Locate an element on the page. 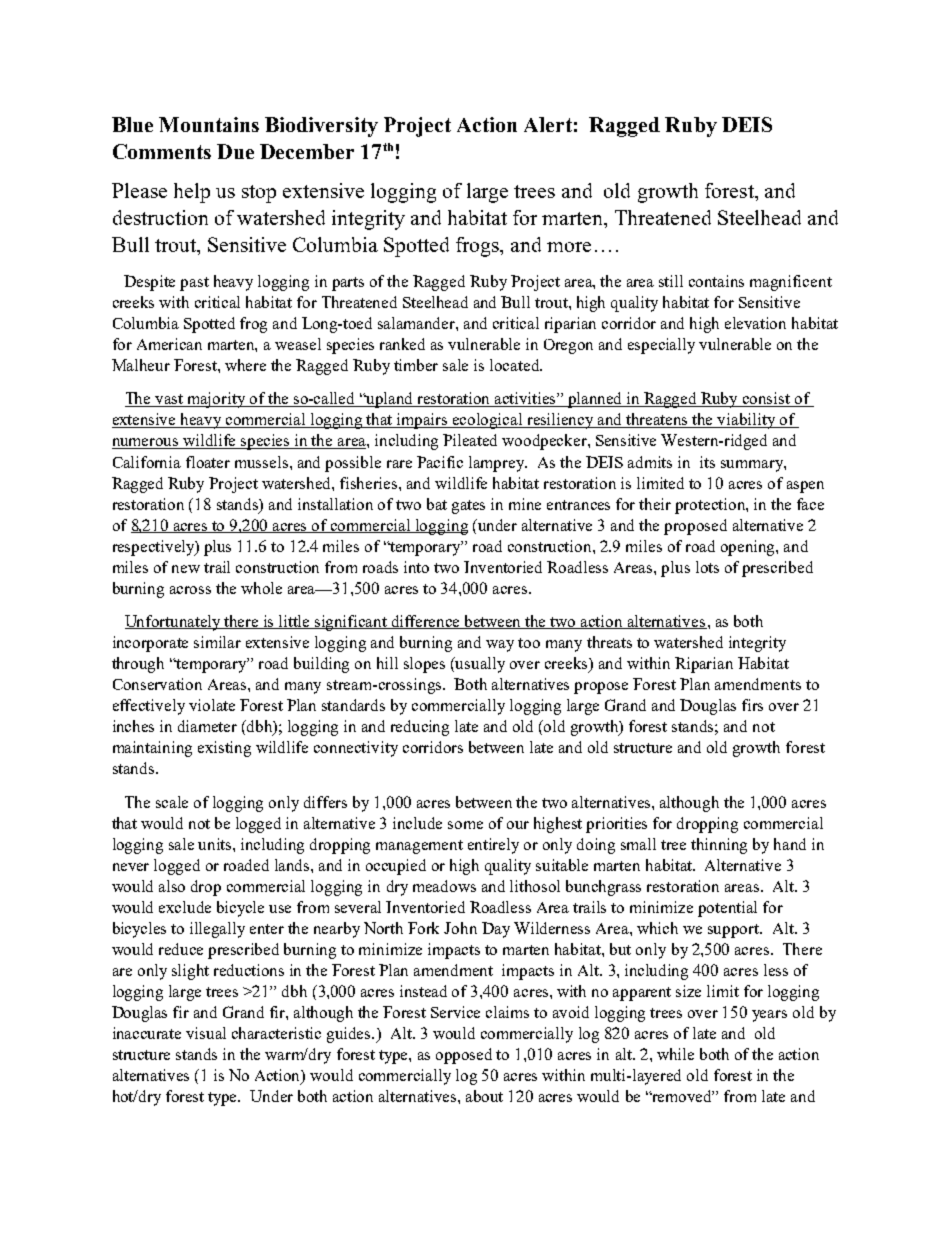  Alert is located at coordinates (548, 124).
